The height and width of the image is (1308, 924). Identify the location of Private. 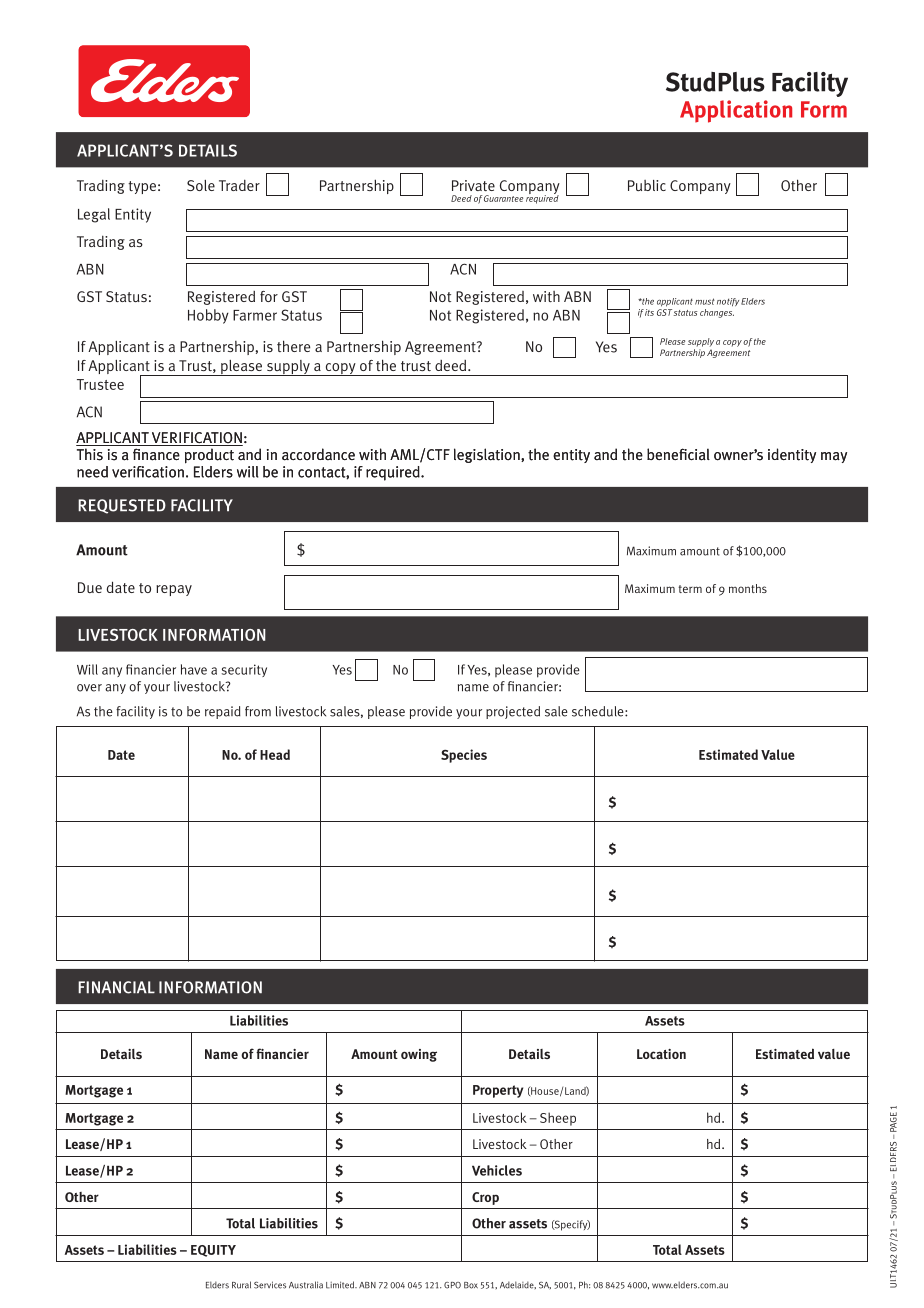
(473, 185).
